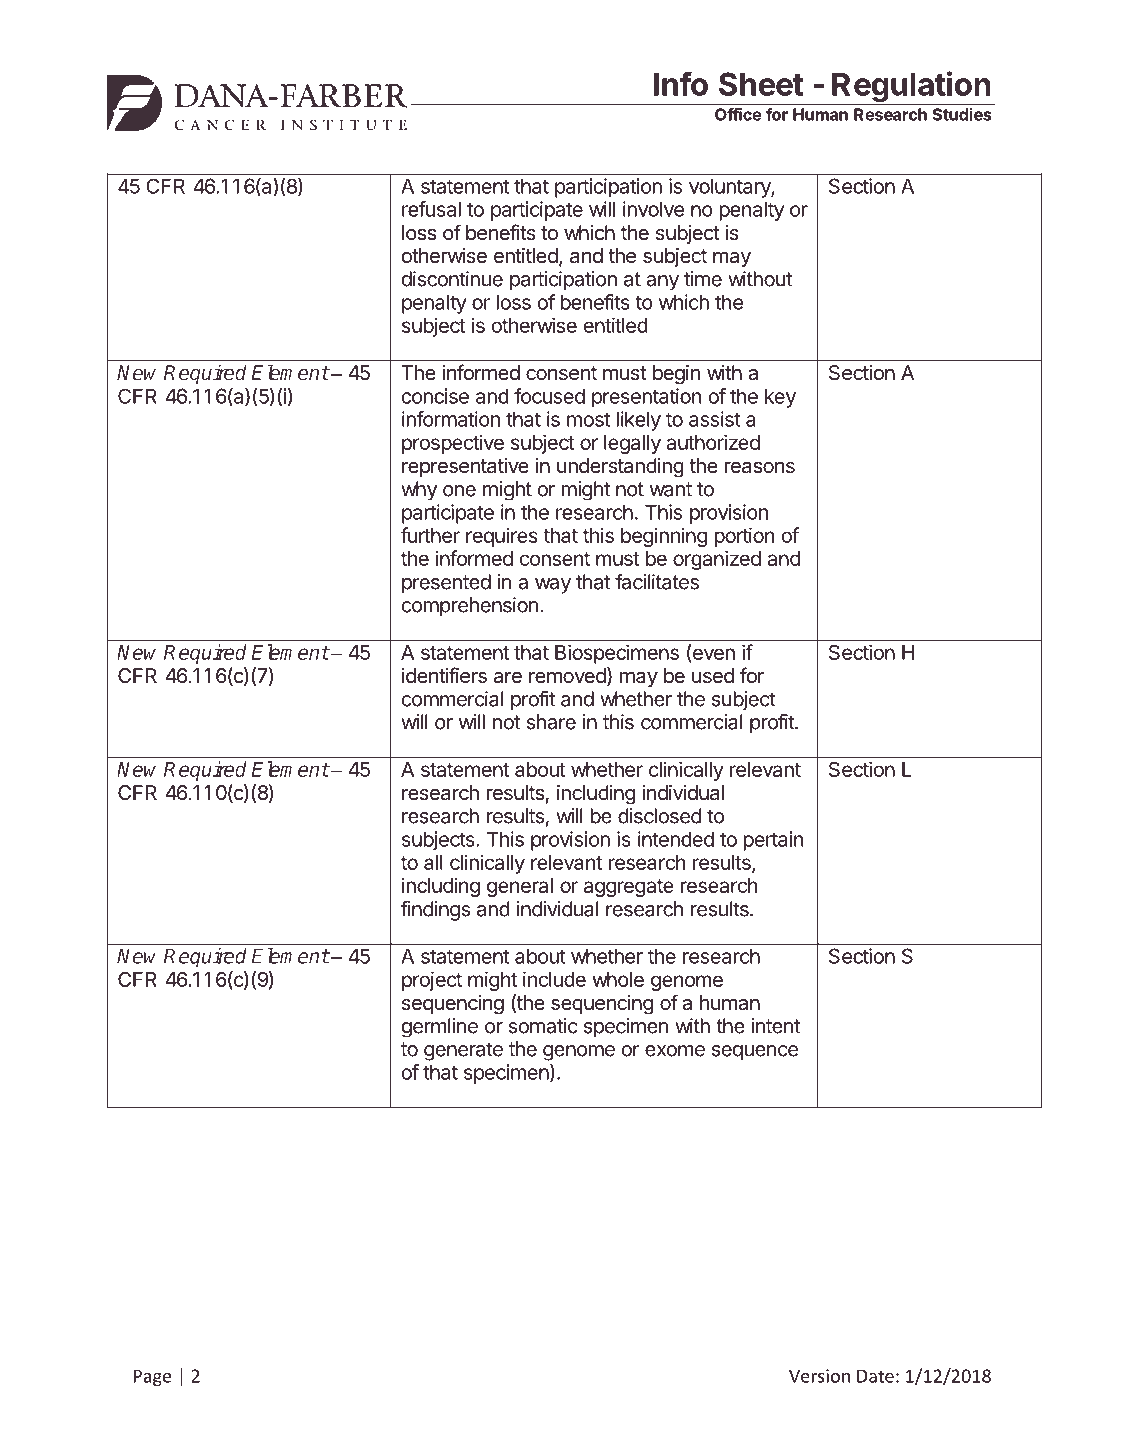 Image resolution: width=1124 pixels, height=1454 pixels. What do you see at coordinates (875, 1376) in the screenshot?
I see `Date` at bounding box center [875, 1376].
